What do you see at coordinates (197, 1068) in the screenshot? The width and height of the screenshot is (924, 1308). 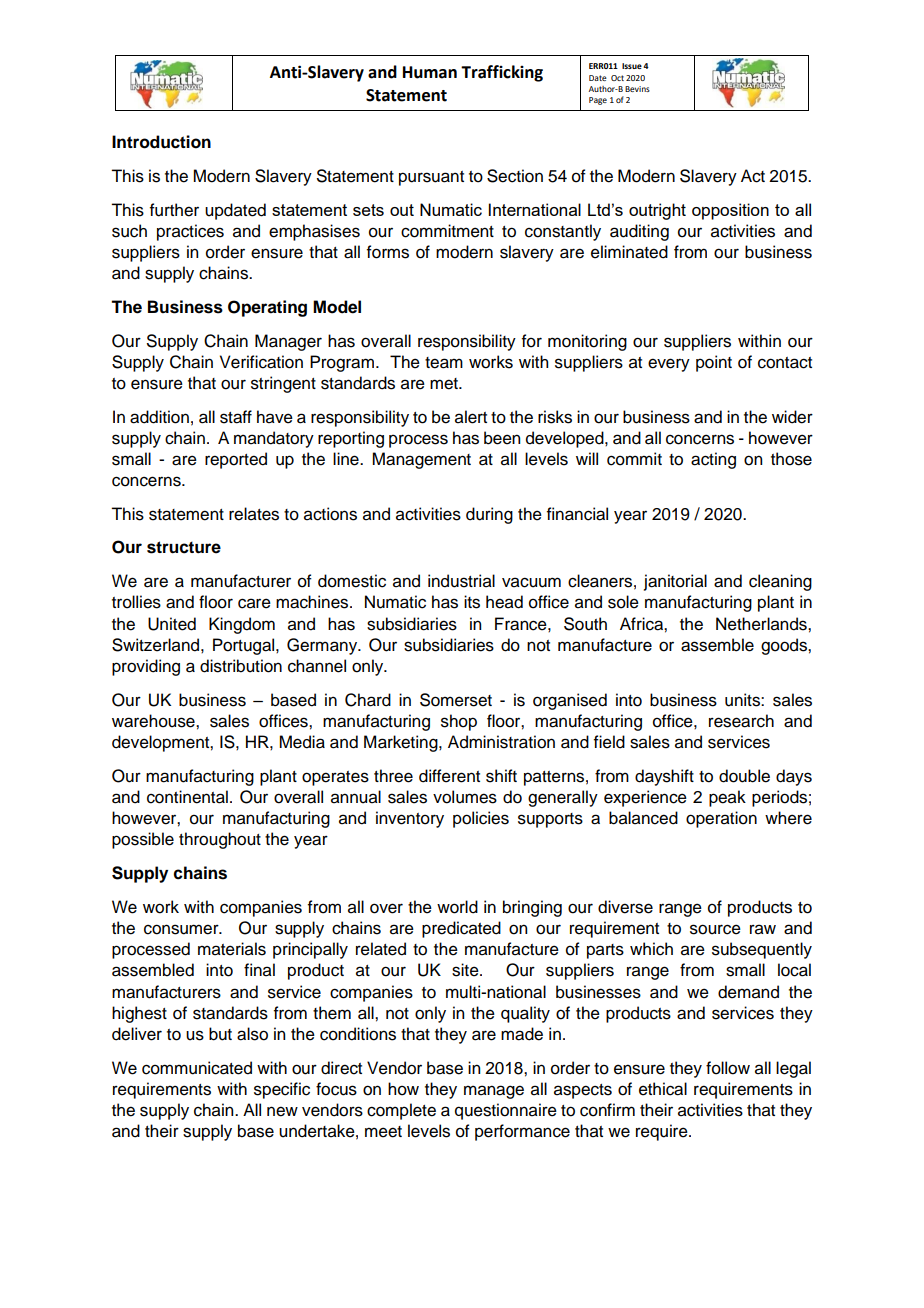 I see `communicated` at bounding box center [197, 1068].
